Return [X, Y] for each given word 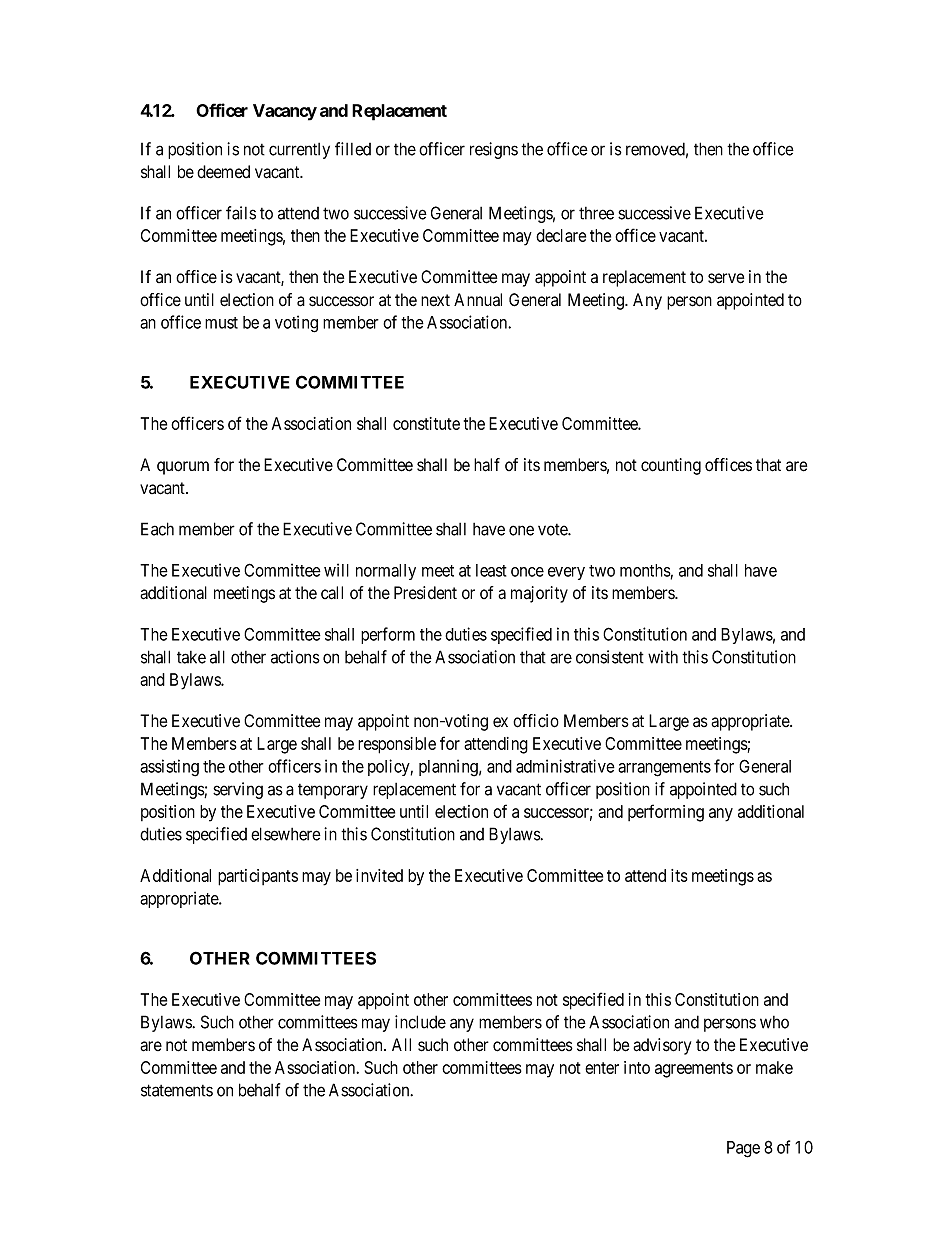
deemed [223, 172]
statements [177, 1090]
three [596, 213]
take [191, 657]
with [663, 657]
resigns [494, 150]
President [425, 593]
